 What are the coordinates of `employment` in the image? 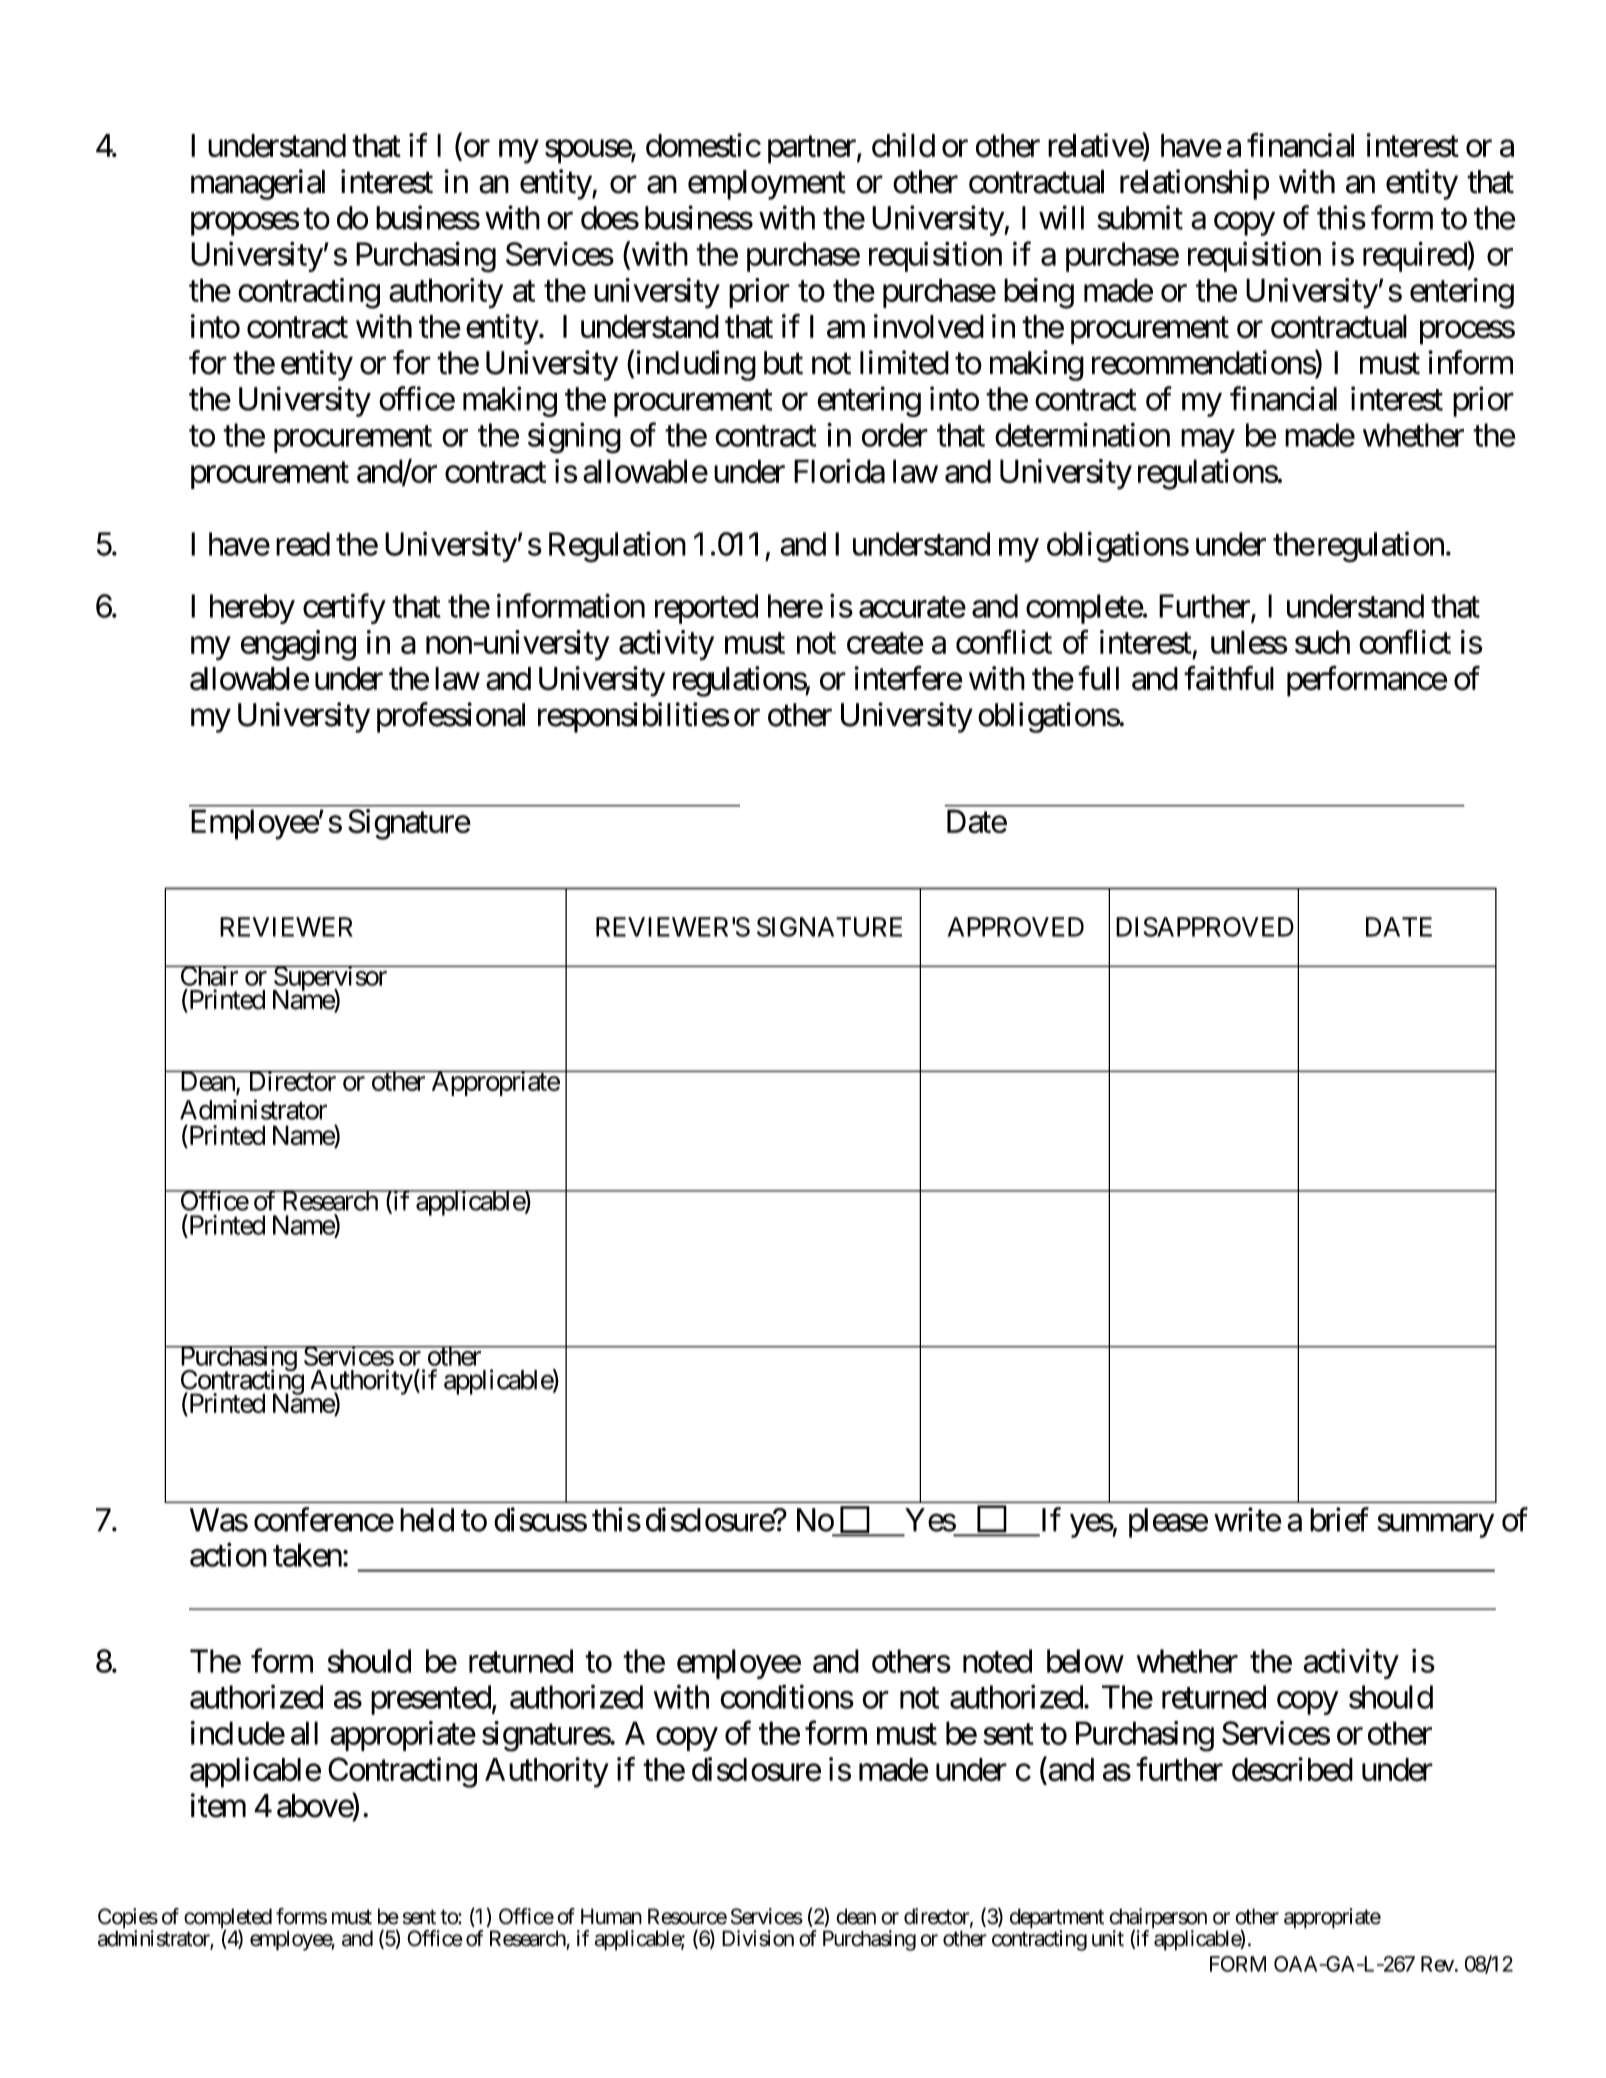 It's located at (767, 185).
